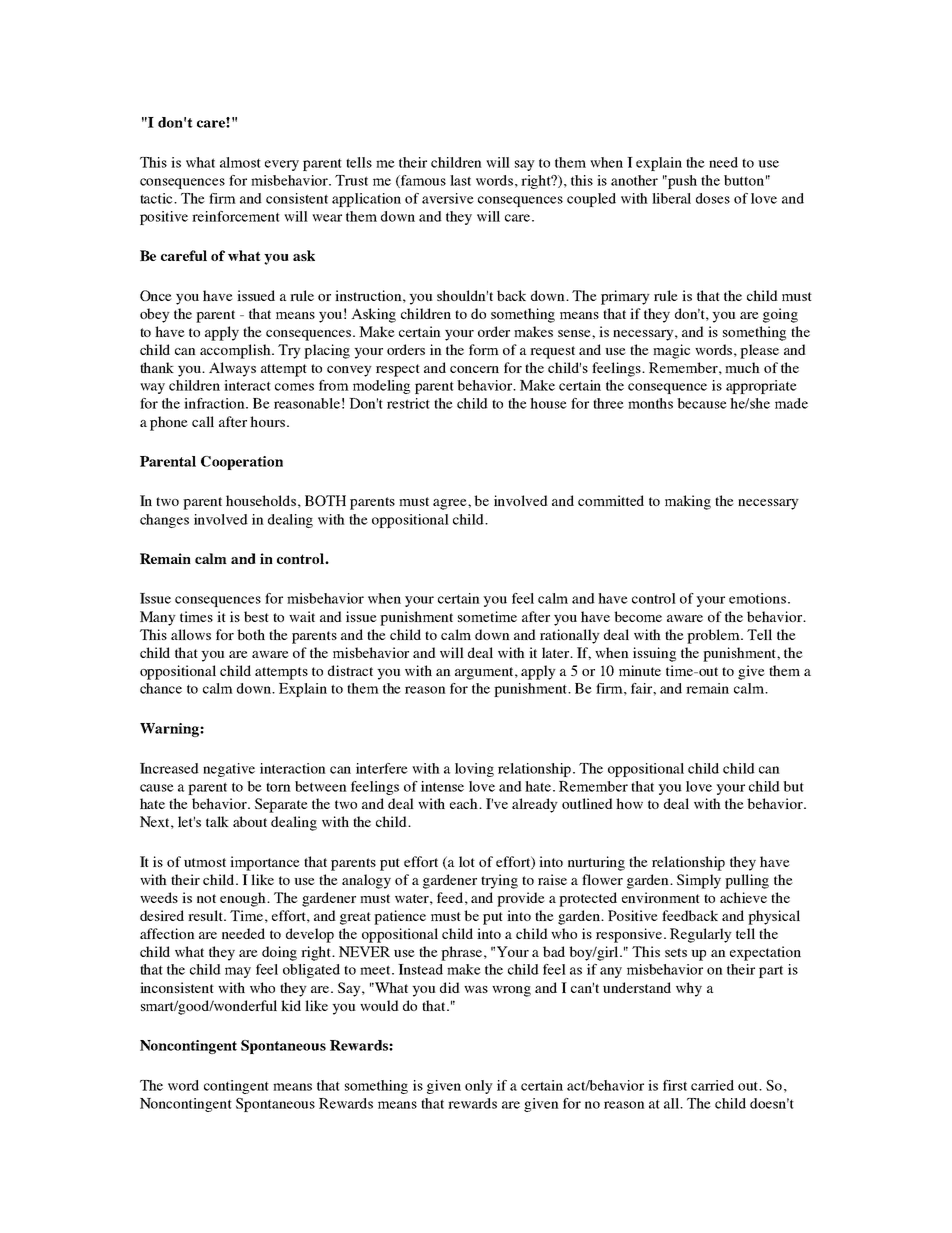 The height and width of the screenshot is (1233, 952). What do you see at coordinates (713, 198) in the screenshot?
I see `doses` at bounding box center [713, 198].
